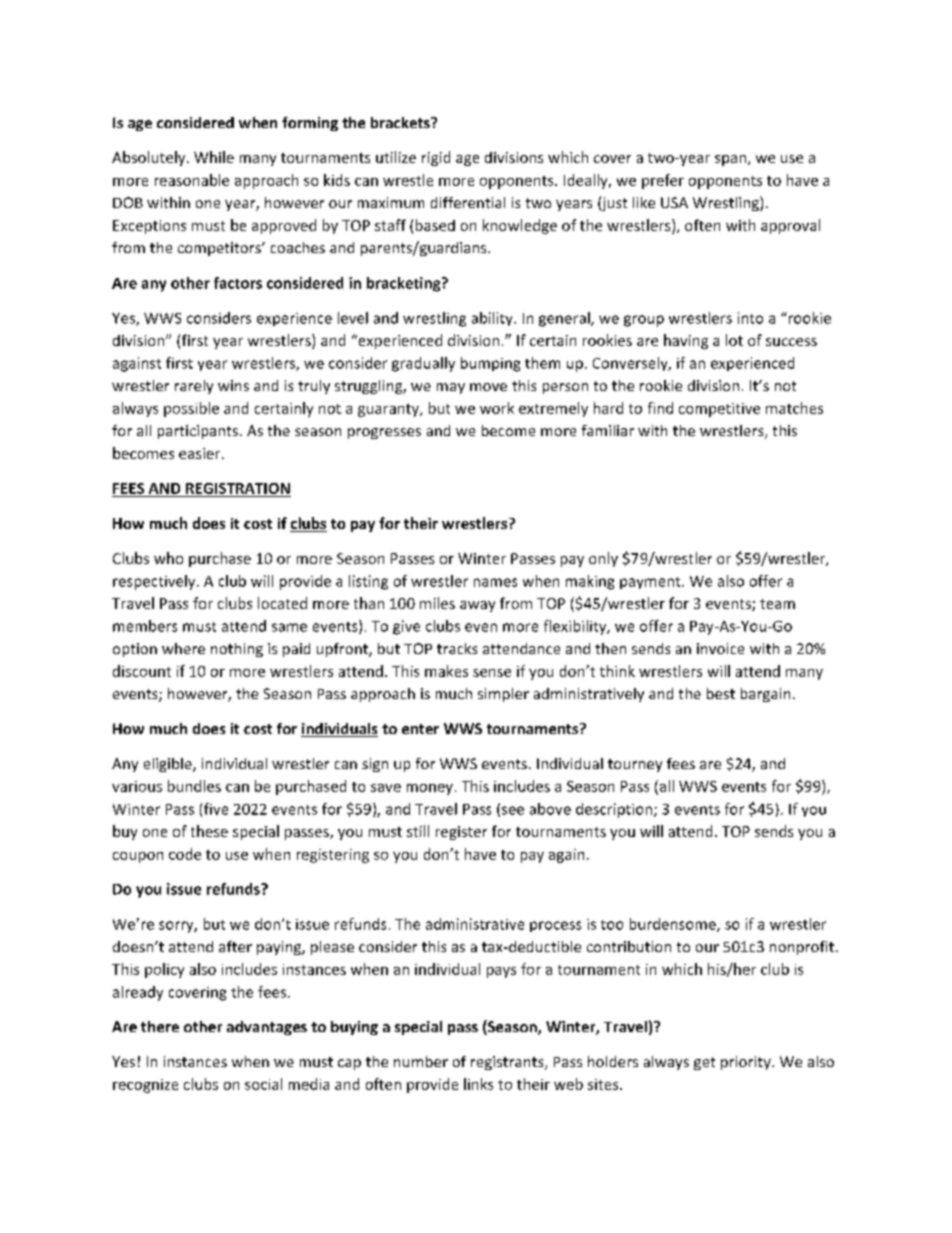 This screenshot has height=1233, width=952. I want to click on span, so click(730, 160).
